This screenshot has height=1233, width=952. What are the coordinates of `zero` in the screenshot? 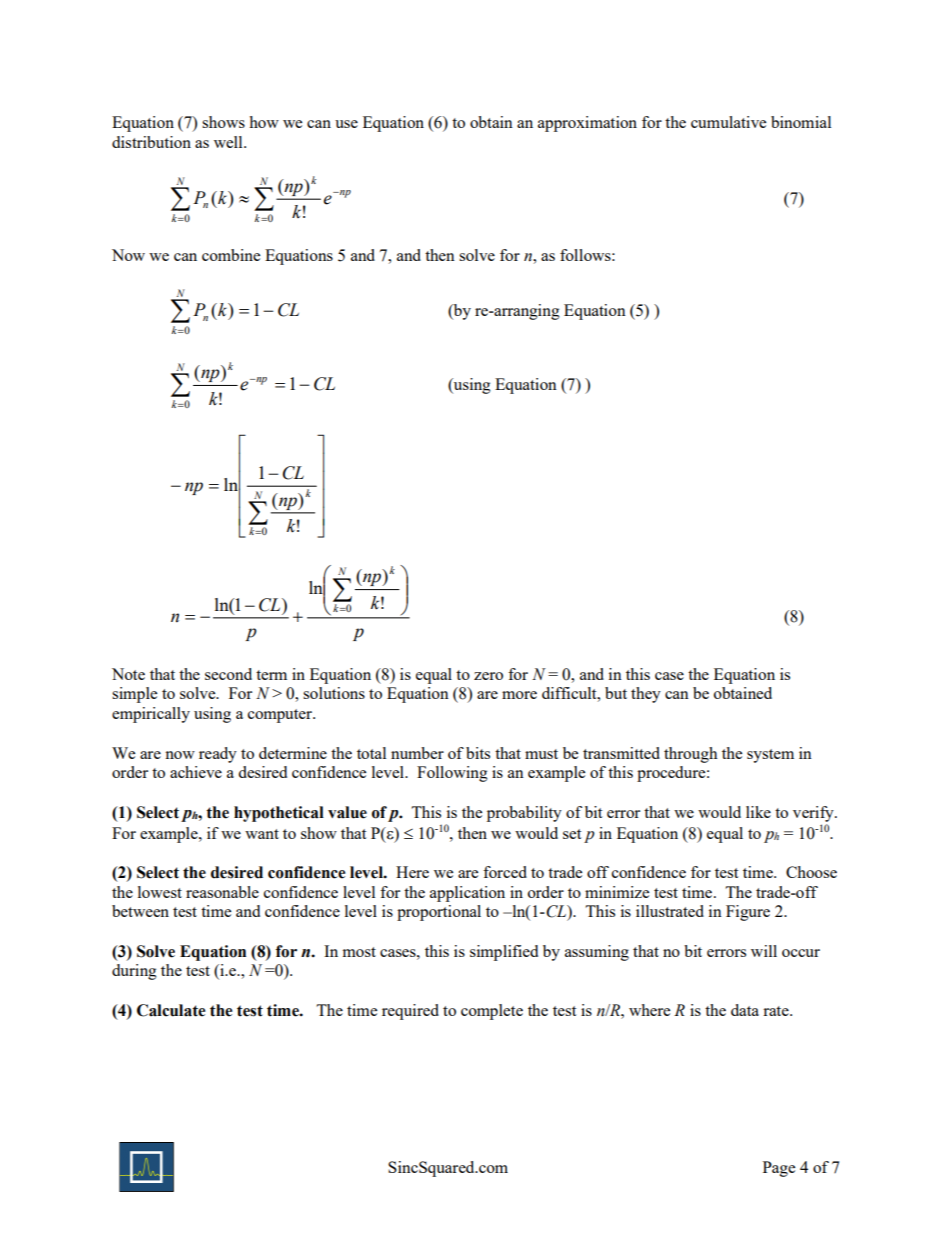 It's located at (488, 676).
